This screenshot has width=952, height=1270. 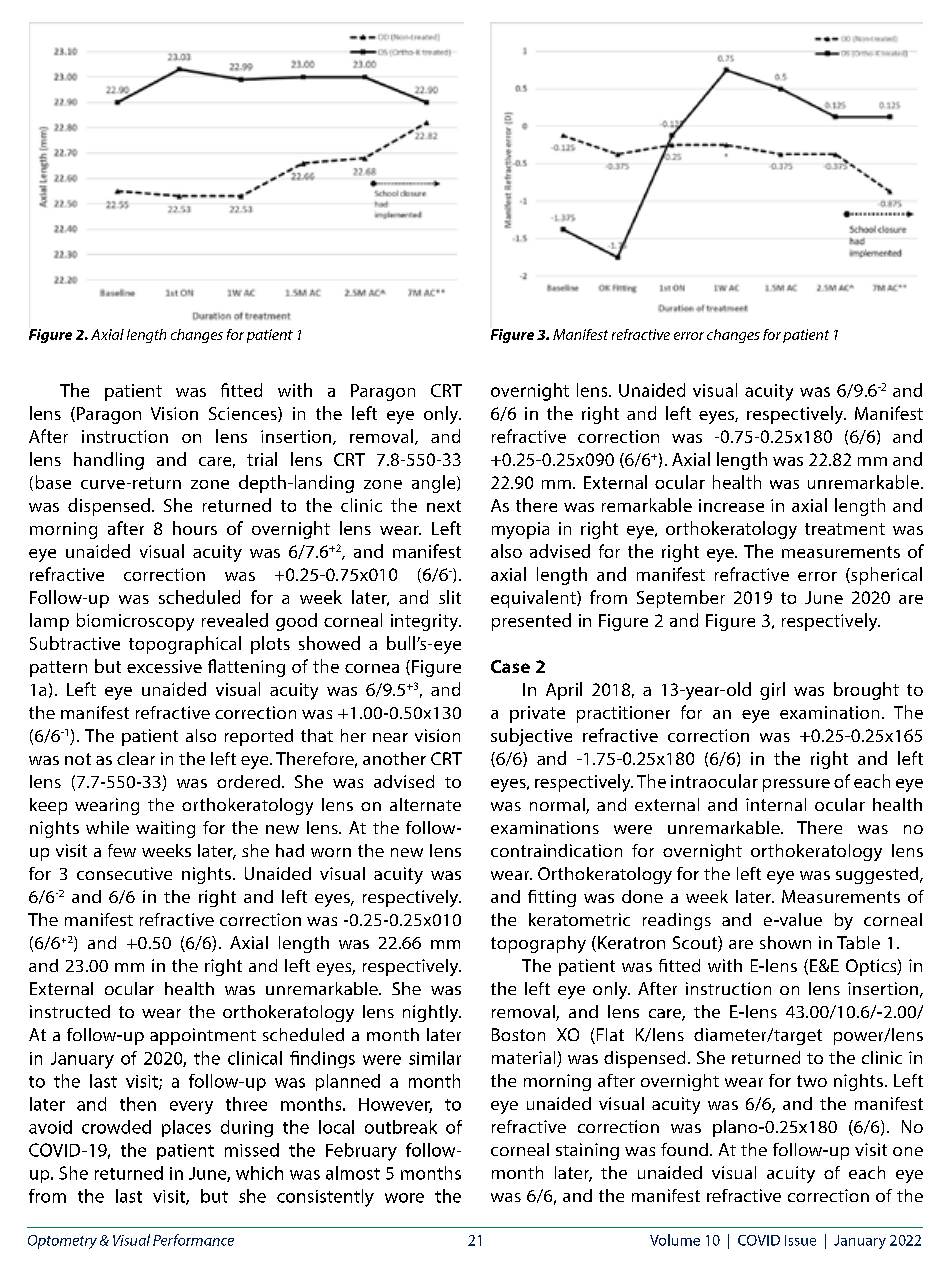 What do you see at coordinates (426, 622) in the screenshot?
I see `integrity` at bounding box center [426, 622].
